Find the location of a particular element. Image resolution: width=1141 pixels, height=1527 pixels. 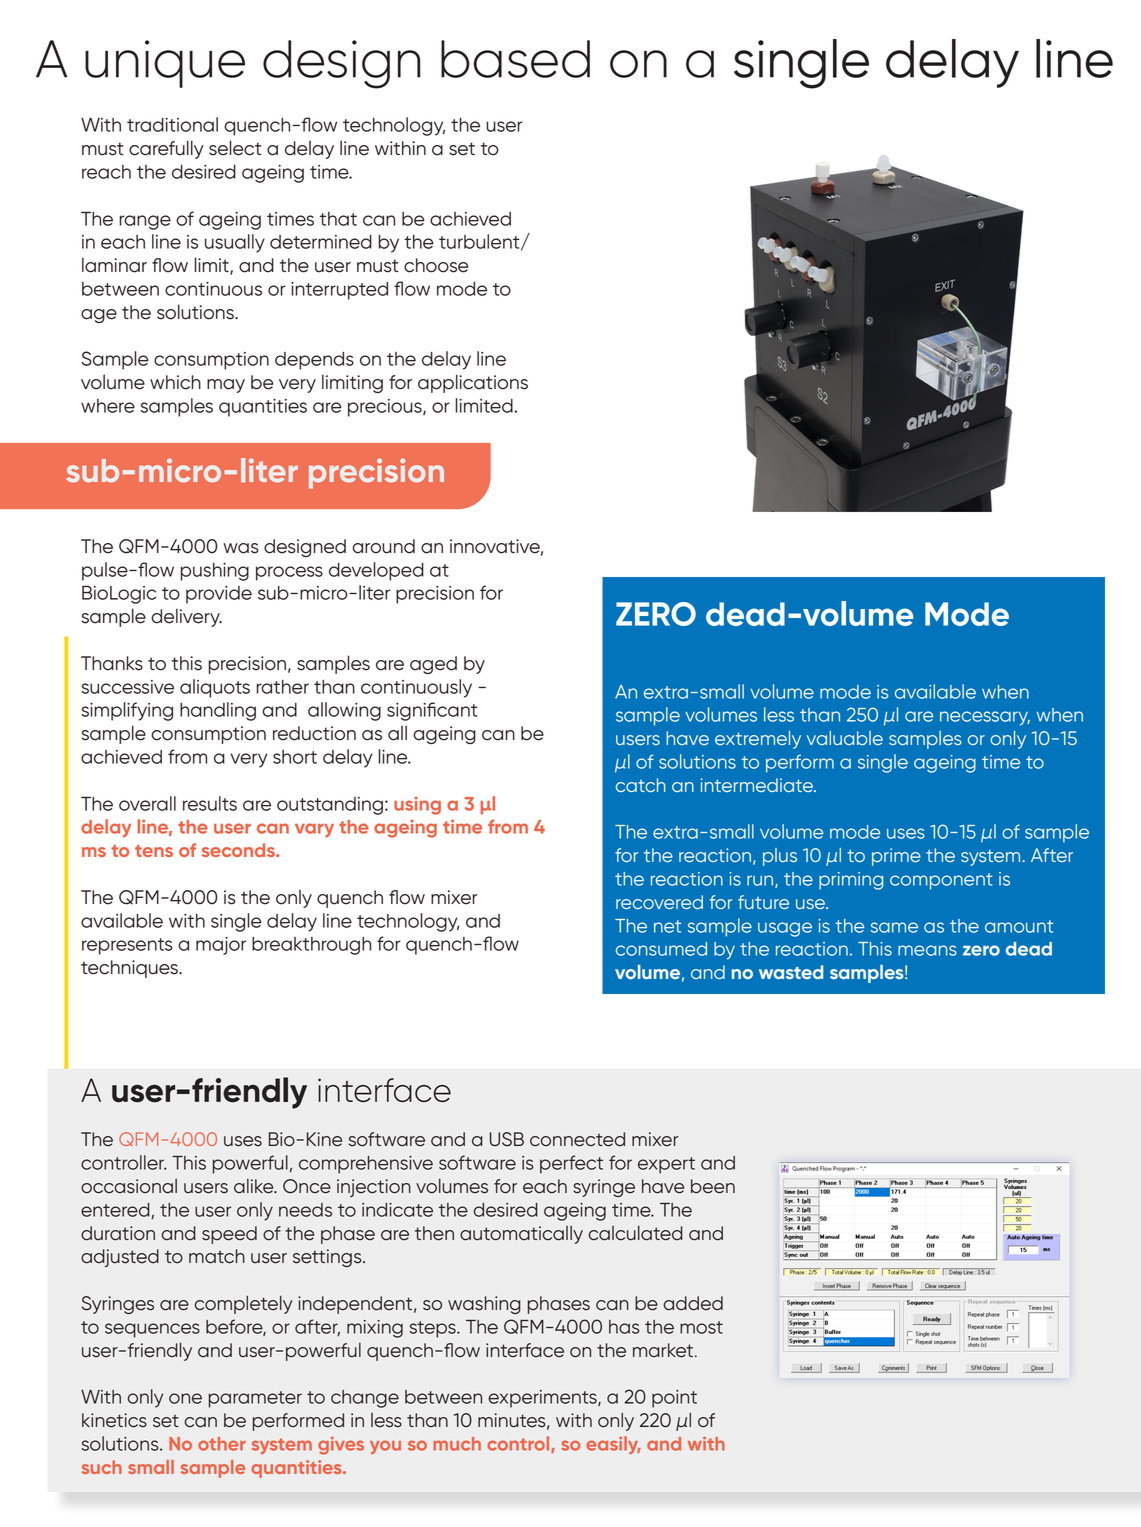

catch is located at coordinates (640, 785).
